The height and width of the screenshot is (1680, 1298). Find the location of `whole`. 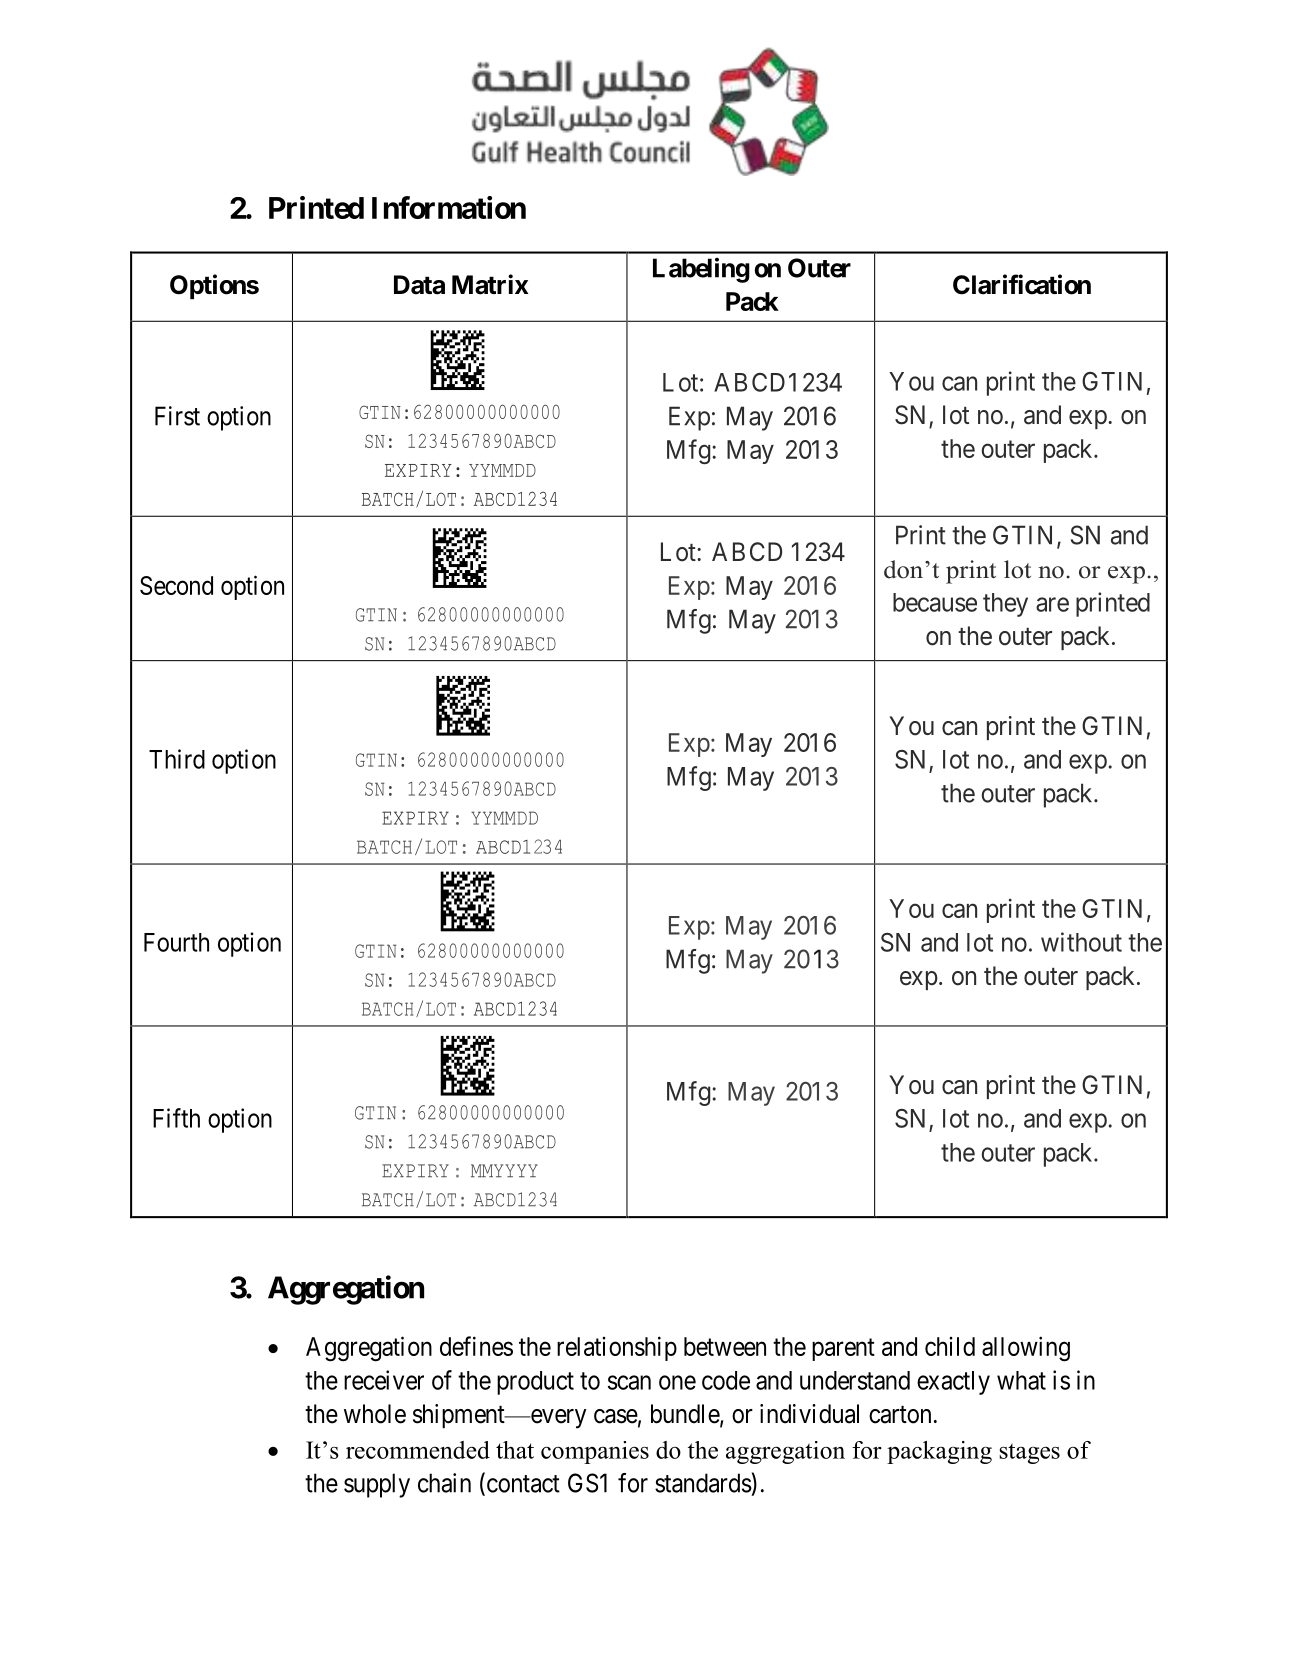

whole is located at coordinates (375, 1414).
